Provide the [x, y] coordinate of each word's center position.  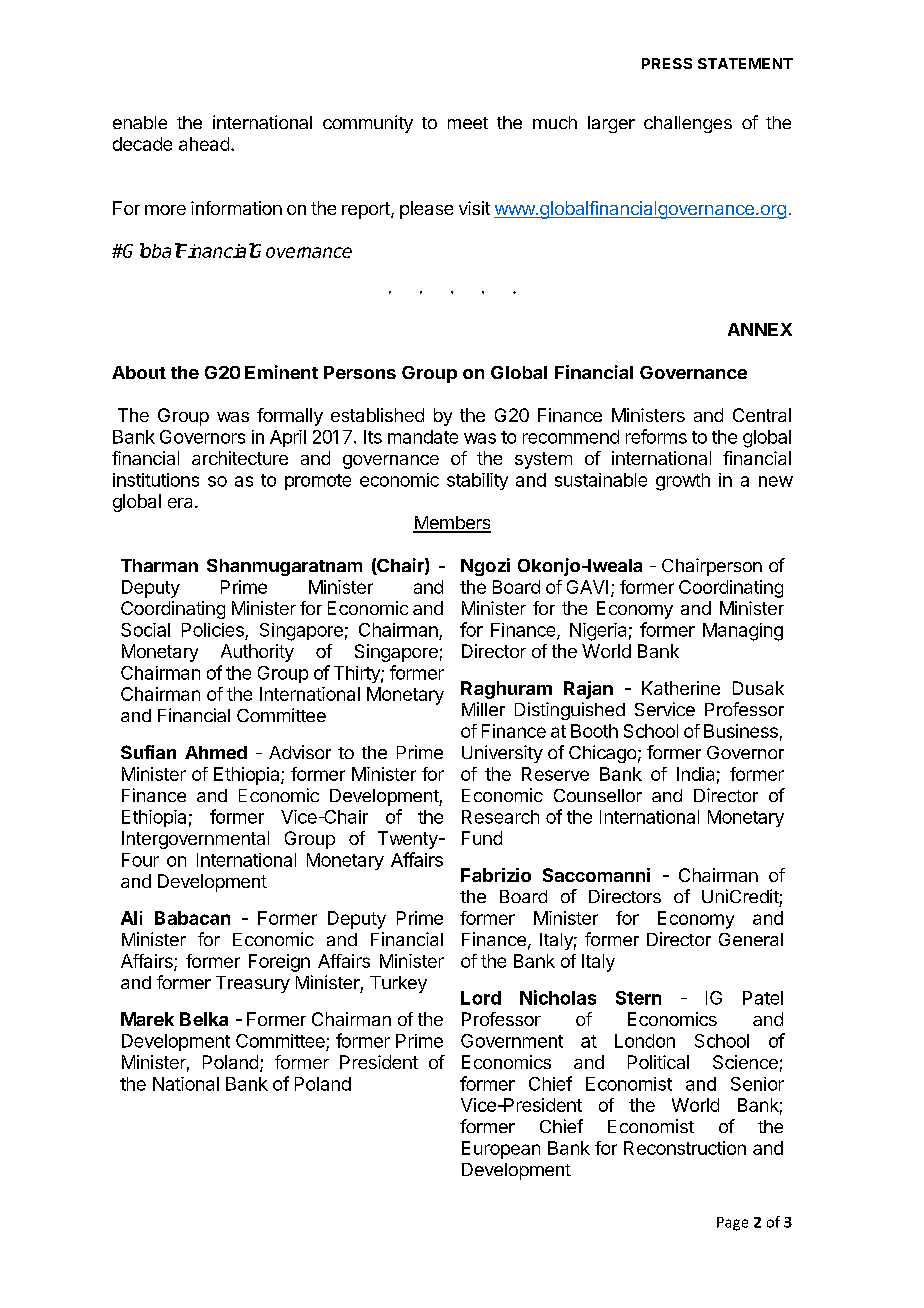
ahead [204, 144]
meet [468, 123]
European [501, 1150]
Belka [204, 1019]
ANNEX [760, 329]
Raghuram [506, 690]
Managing [743, 632]
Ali [131, 918]
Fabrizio [496, 875]
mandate [423, 437]
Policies [213, 630]
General [751, 939]
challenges [688, 124]
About [139, 372]
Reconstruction [685, 1148]
